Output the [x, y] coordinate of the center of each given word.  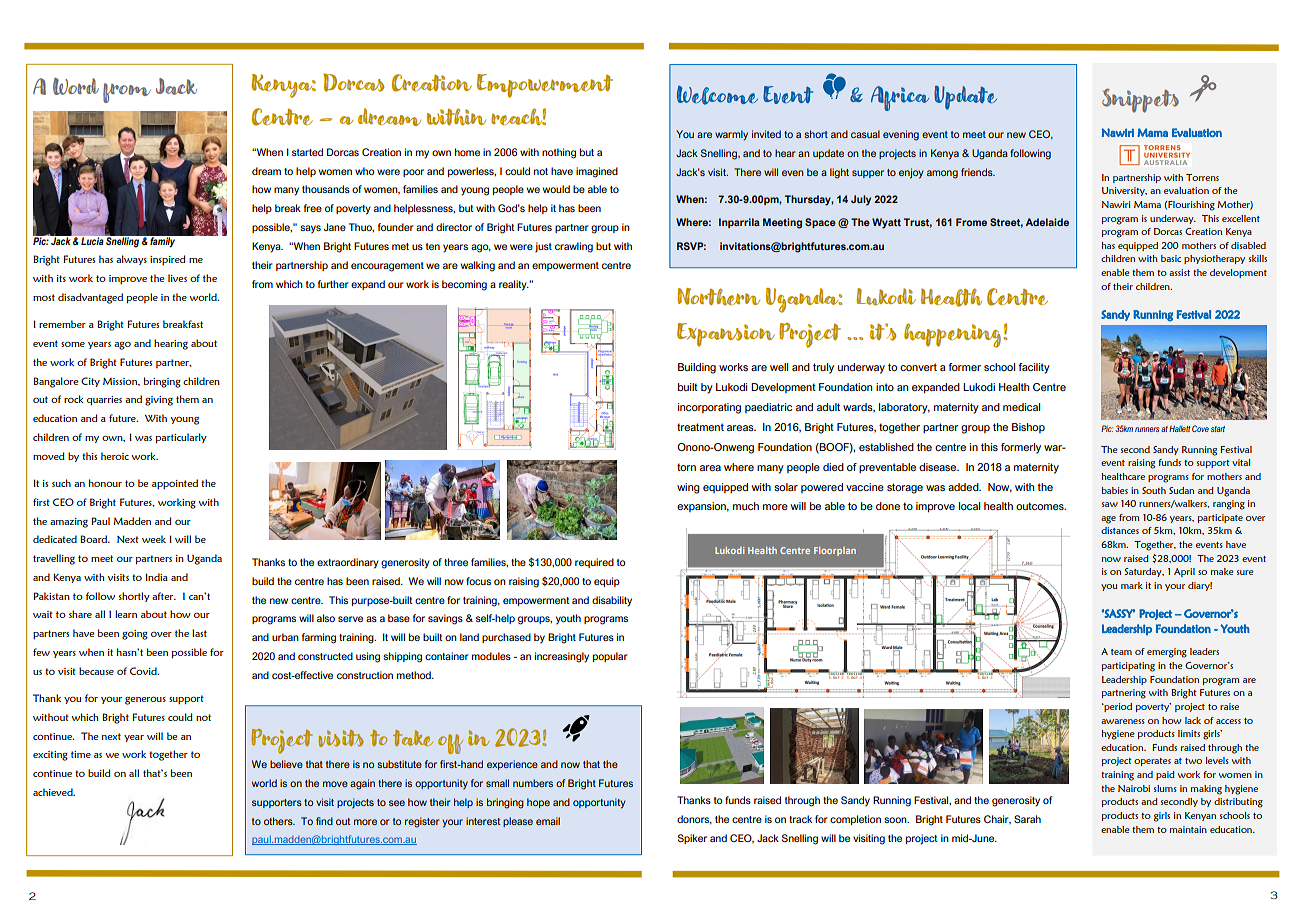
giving [159, 401]
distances [1120, 530]
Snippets [1140, 100]
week [154, 539]
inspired [168, 260]
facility [1034, 368]
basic [1171, 258]
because [96, 671]
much [746, 506]
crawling [574, 247]
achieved [54, 792]
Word [76, 86]
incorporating [709, 408]
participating [1128, 667]
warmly [731, 135]
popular [610, 657]
